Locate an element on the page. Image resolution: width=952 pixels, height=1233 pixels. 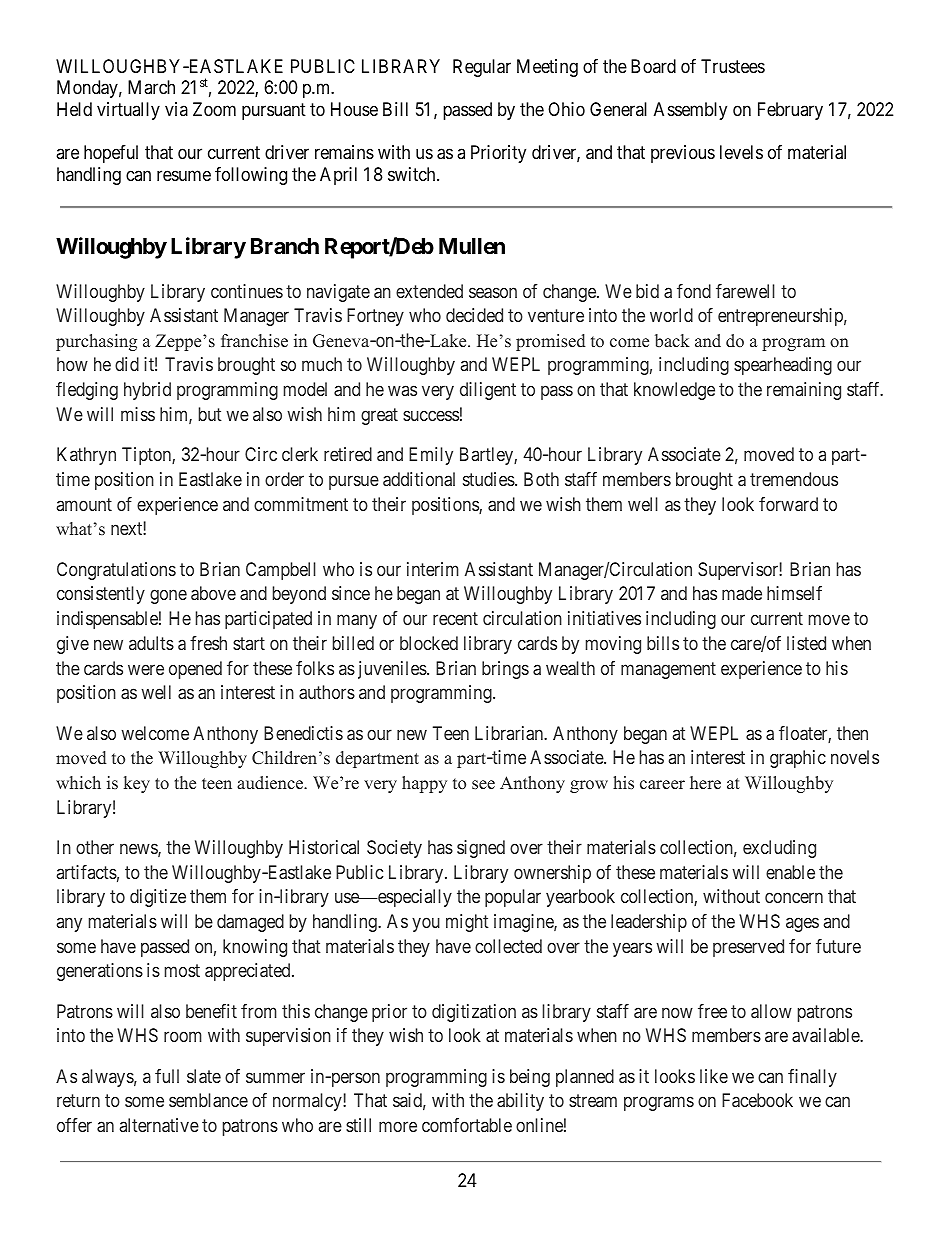
signed is located at coordinates (481, 849).
